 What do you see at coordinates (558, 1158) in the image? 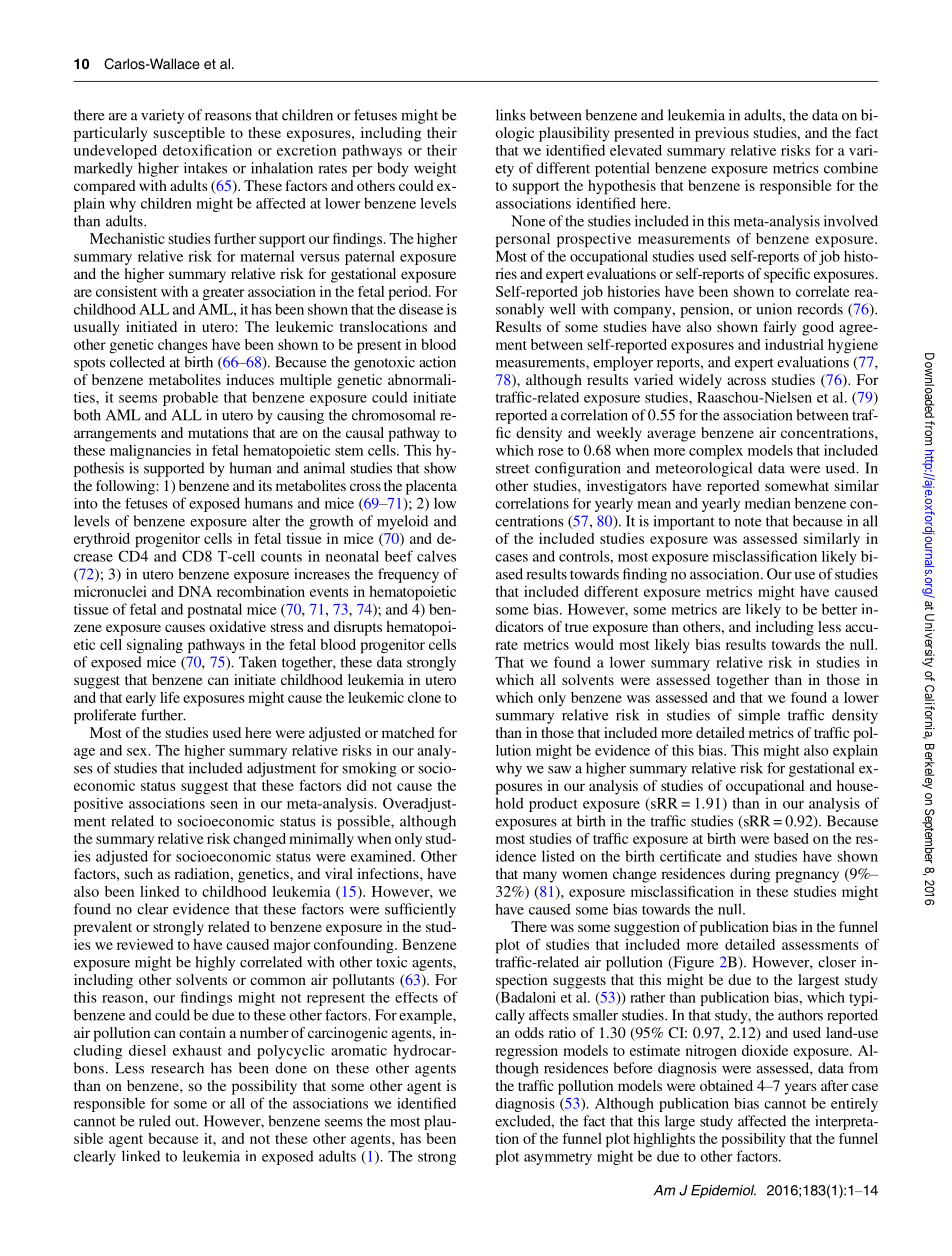
I see `asymmetry` at bounding box center [558, 1158].
